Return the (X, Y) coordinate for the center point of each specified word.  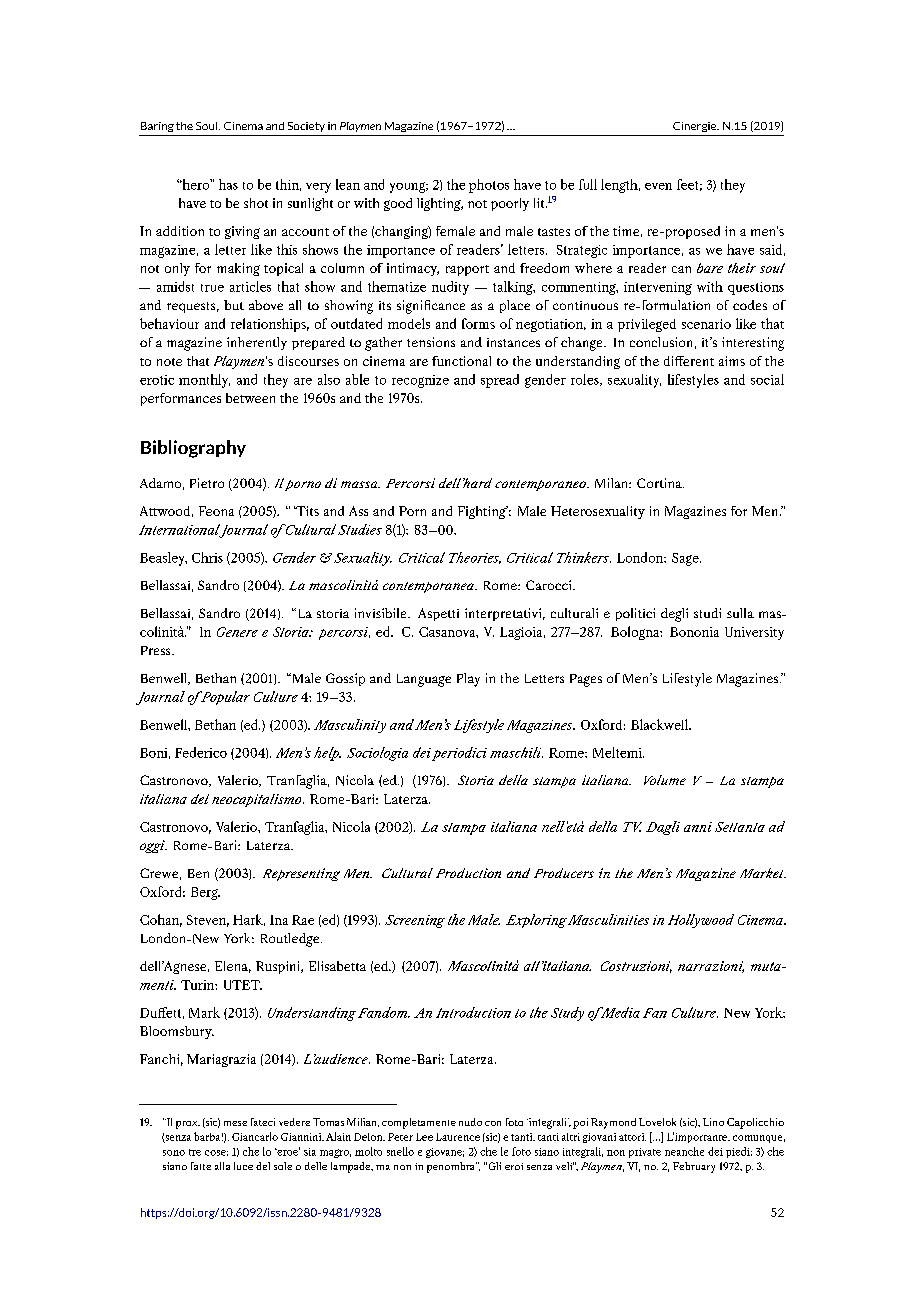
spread (500, 381)
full (588, 184)
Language (424, 680)
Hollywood (701, 921)
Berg (205, 893)
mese (235, 1123)
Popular (224, 698)
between (250, 398)
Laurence (458, 1137)
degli (674, 615)
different (689, 361)
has (228, 184)
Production (468, 873)
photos (489, 186)
